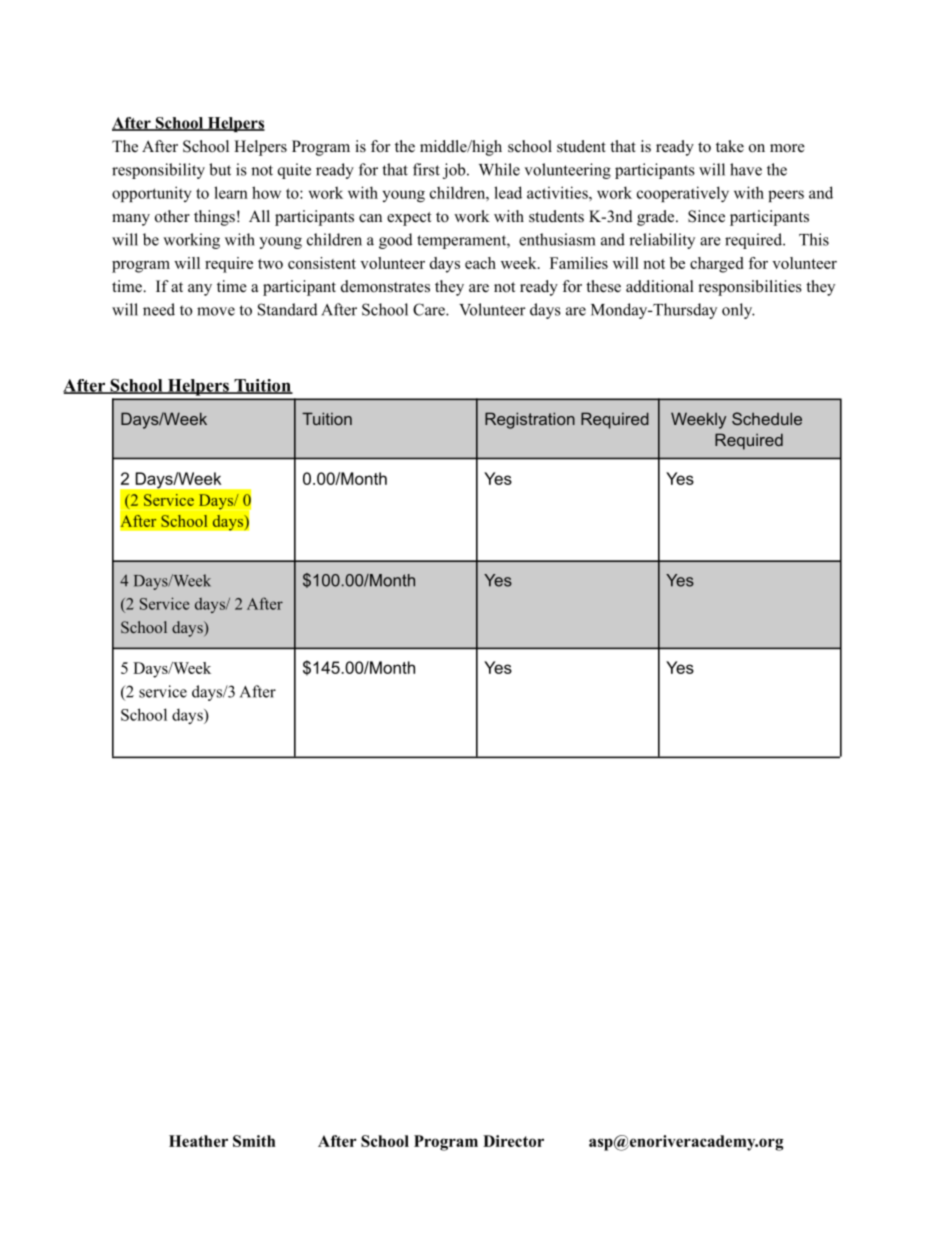 This document has height=1233, width=952. I want to click on job, so click(455, 171).
